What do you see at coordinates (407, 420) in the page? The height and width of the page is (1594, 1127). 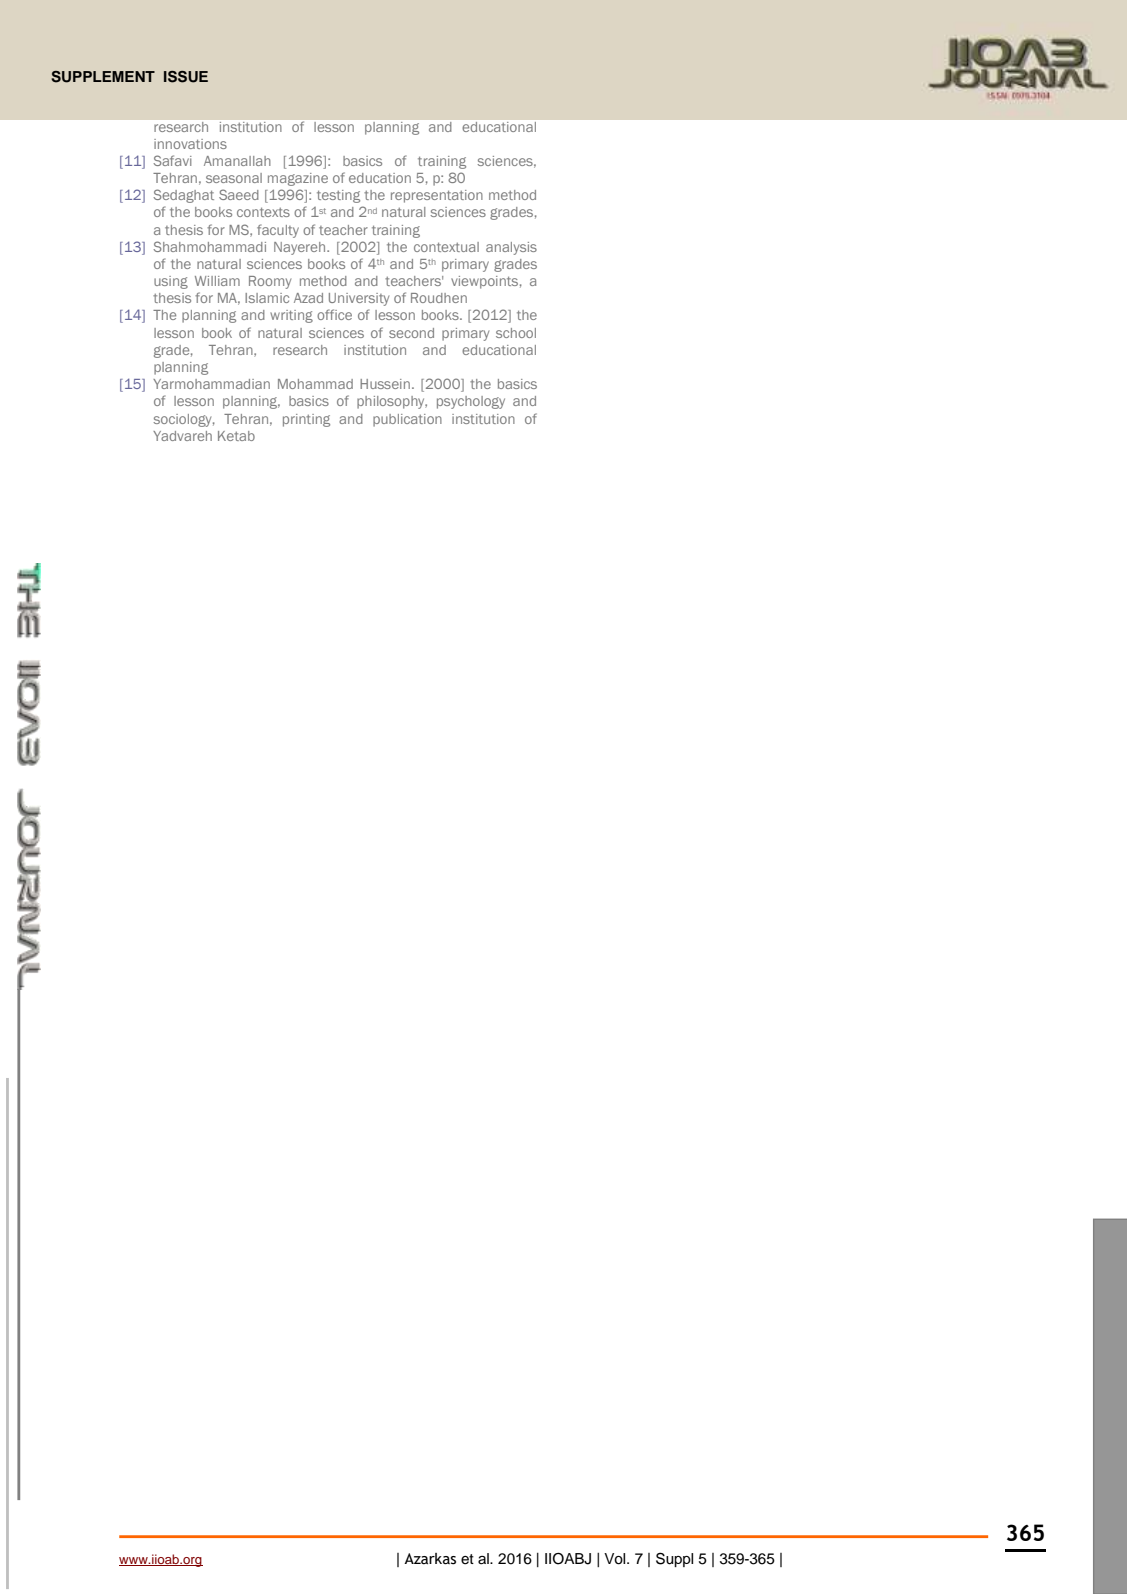 I see `publication` at bounding box center [407, 420].
